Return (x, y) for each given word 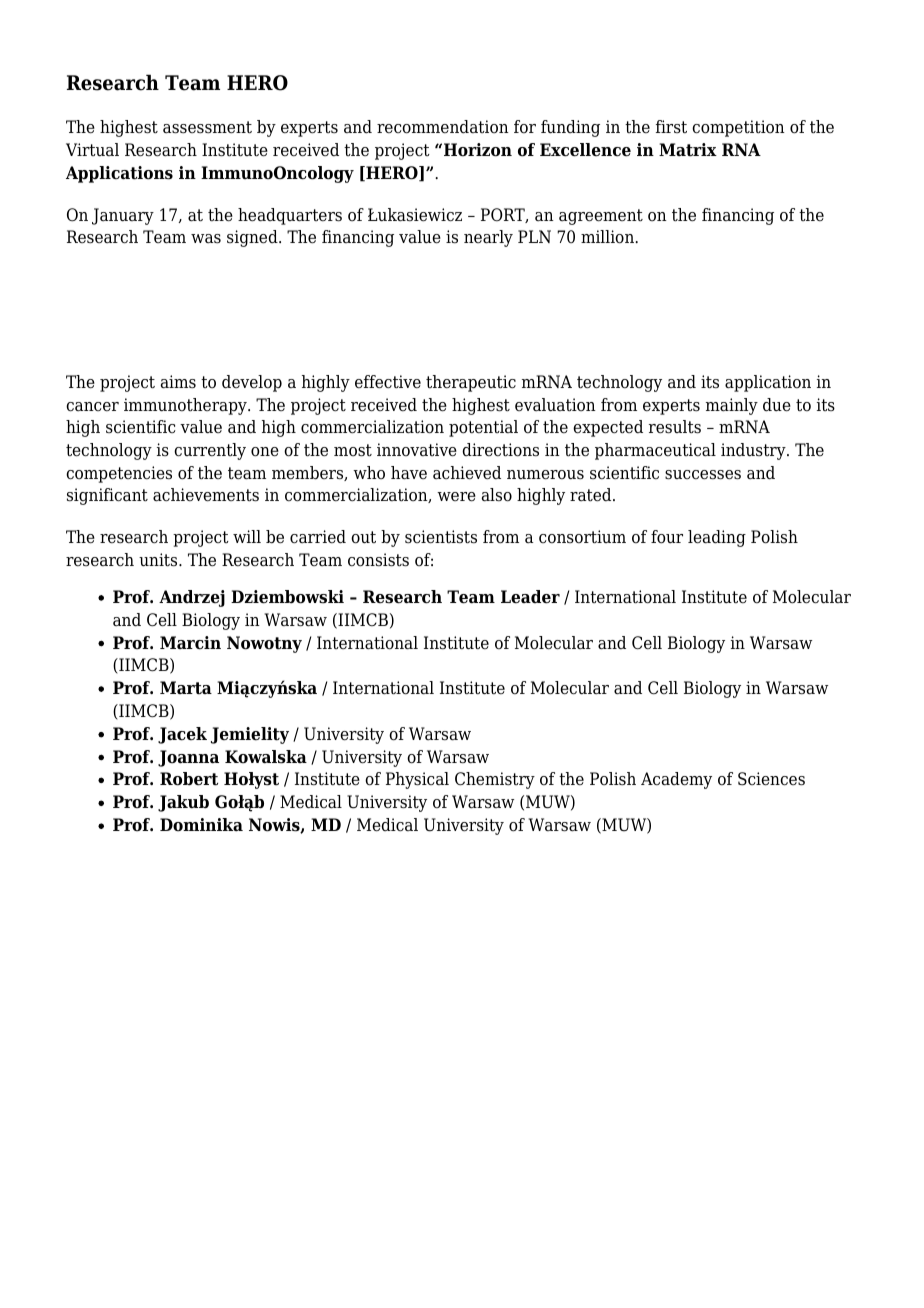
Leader (530, 597)
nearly (488, 238)
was (206, 239)
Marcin (190, 643)
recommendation (443, 127)
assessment (207, 127)
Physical (417, 780)
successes (703, 475)
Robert (189, 779)
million (608, 237)
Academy (676, 780)
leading (717, 538)
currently (210, 451)
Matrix (688, 150)
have (409, 473)
